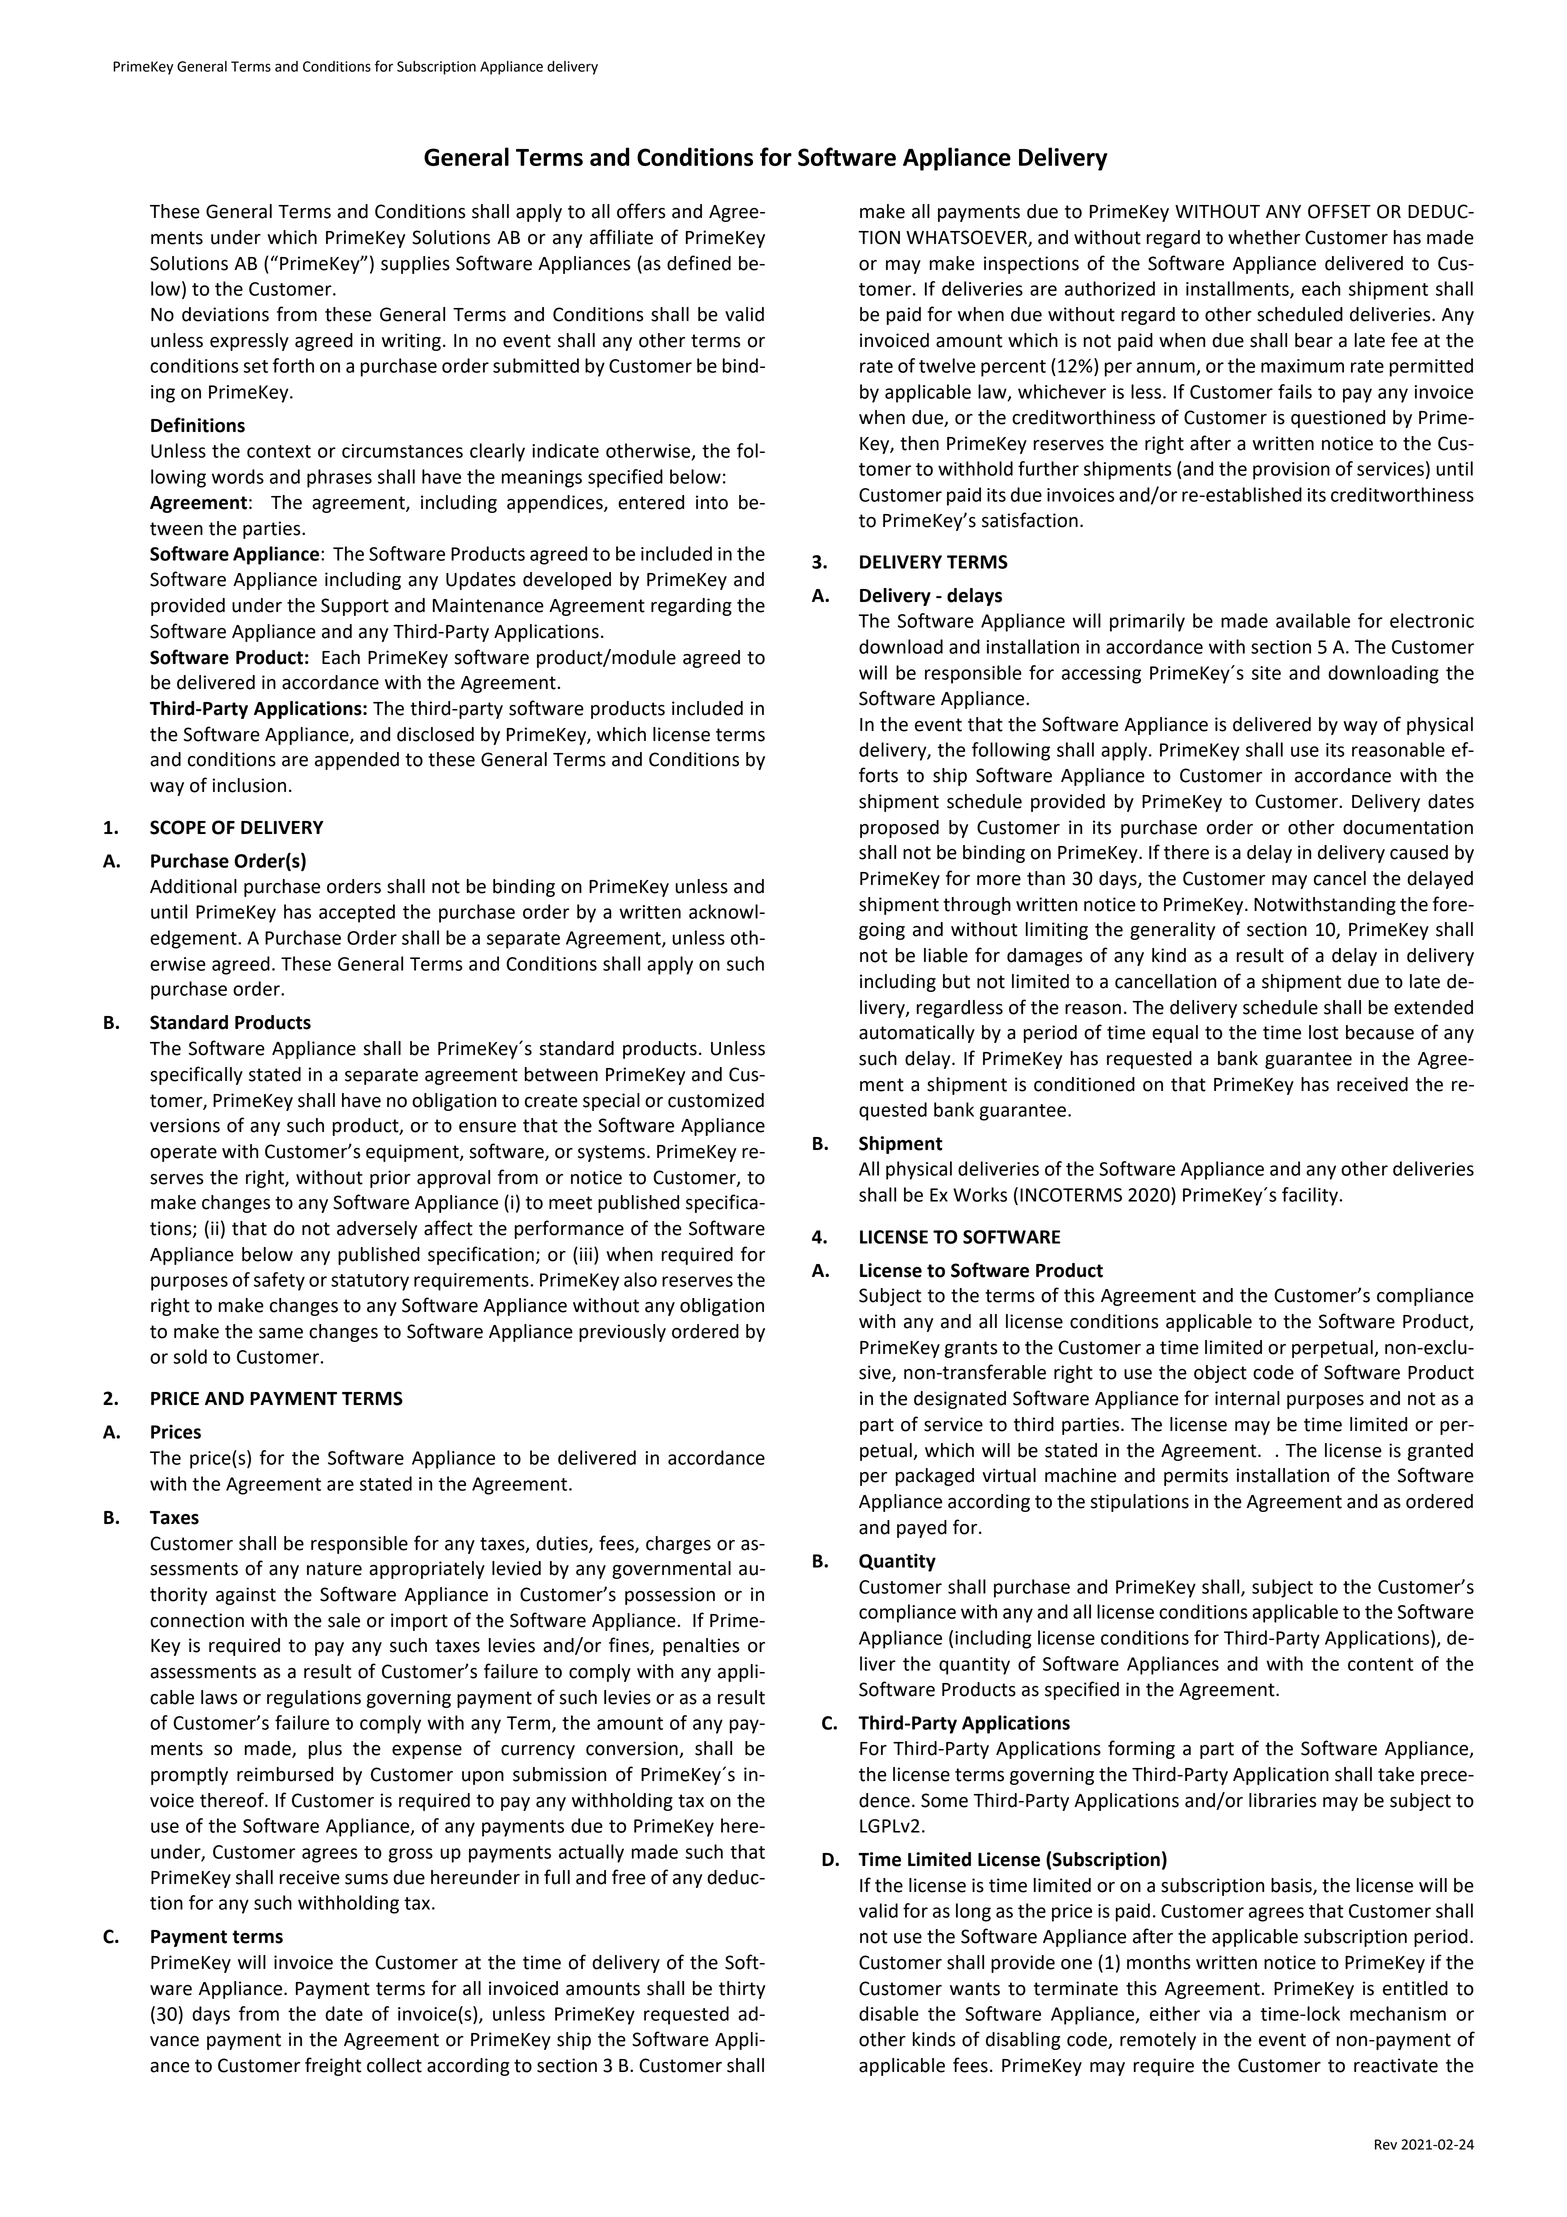 Image resolution: width=1567 pixels, height=2217 pixels. Describe the element at coordinates (699, 263) in the screenshot. I see `defined` at that location.
